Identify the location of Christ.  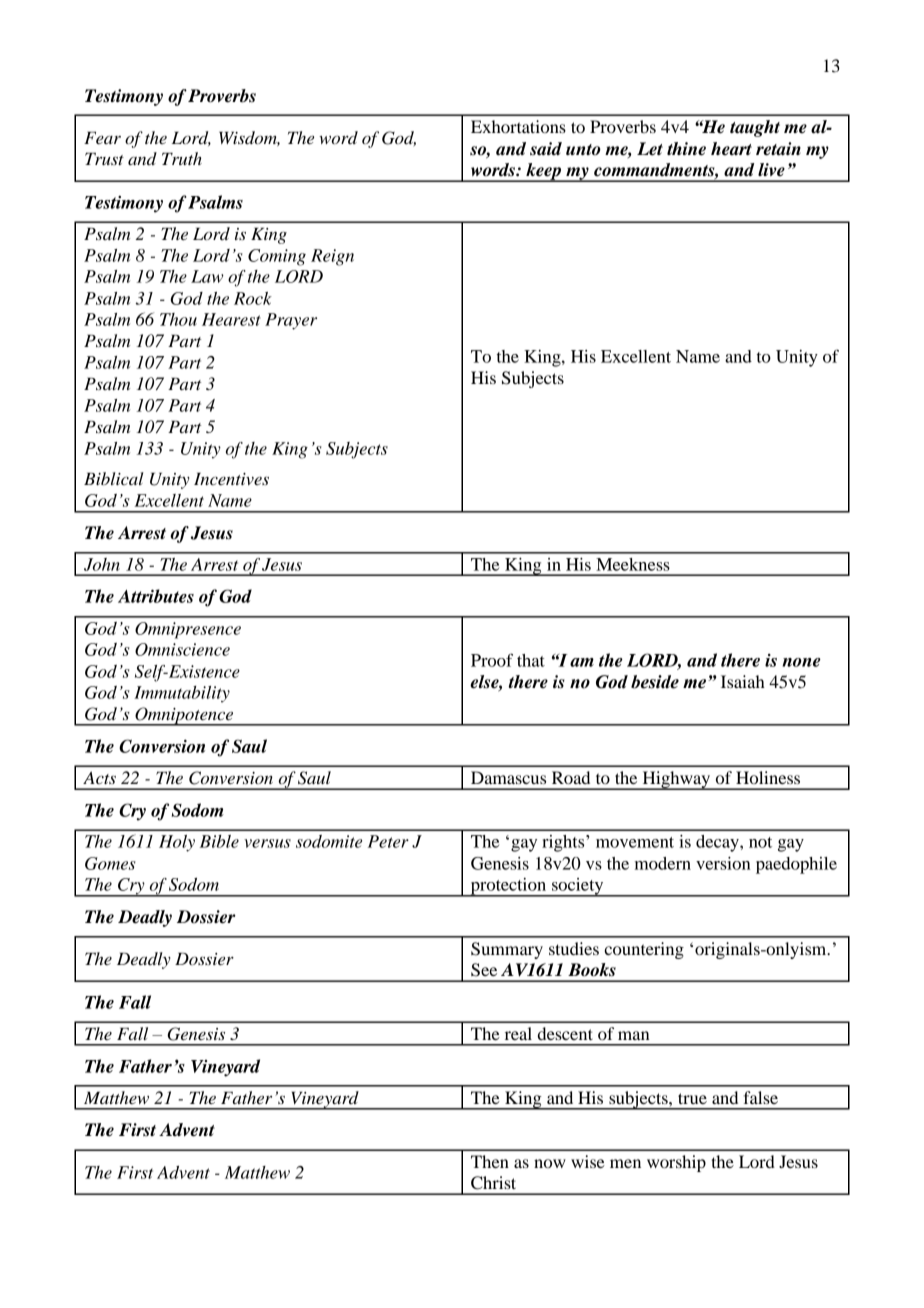
(493, 1183).
